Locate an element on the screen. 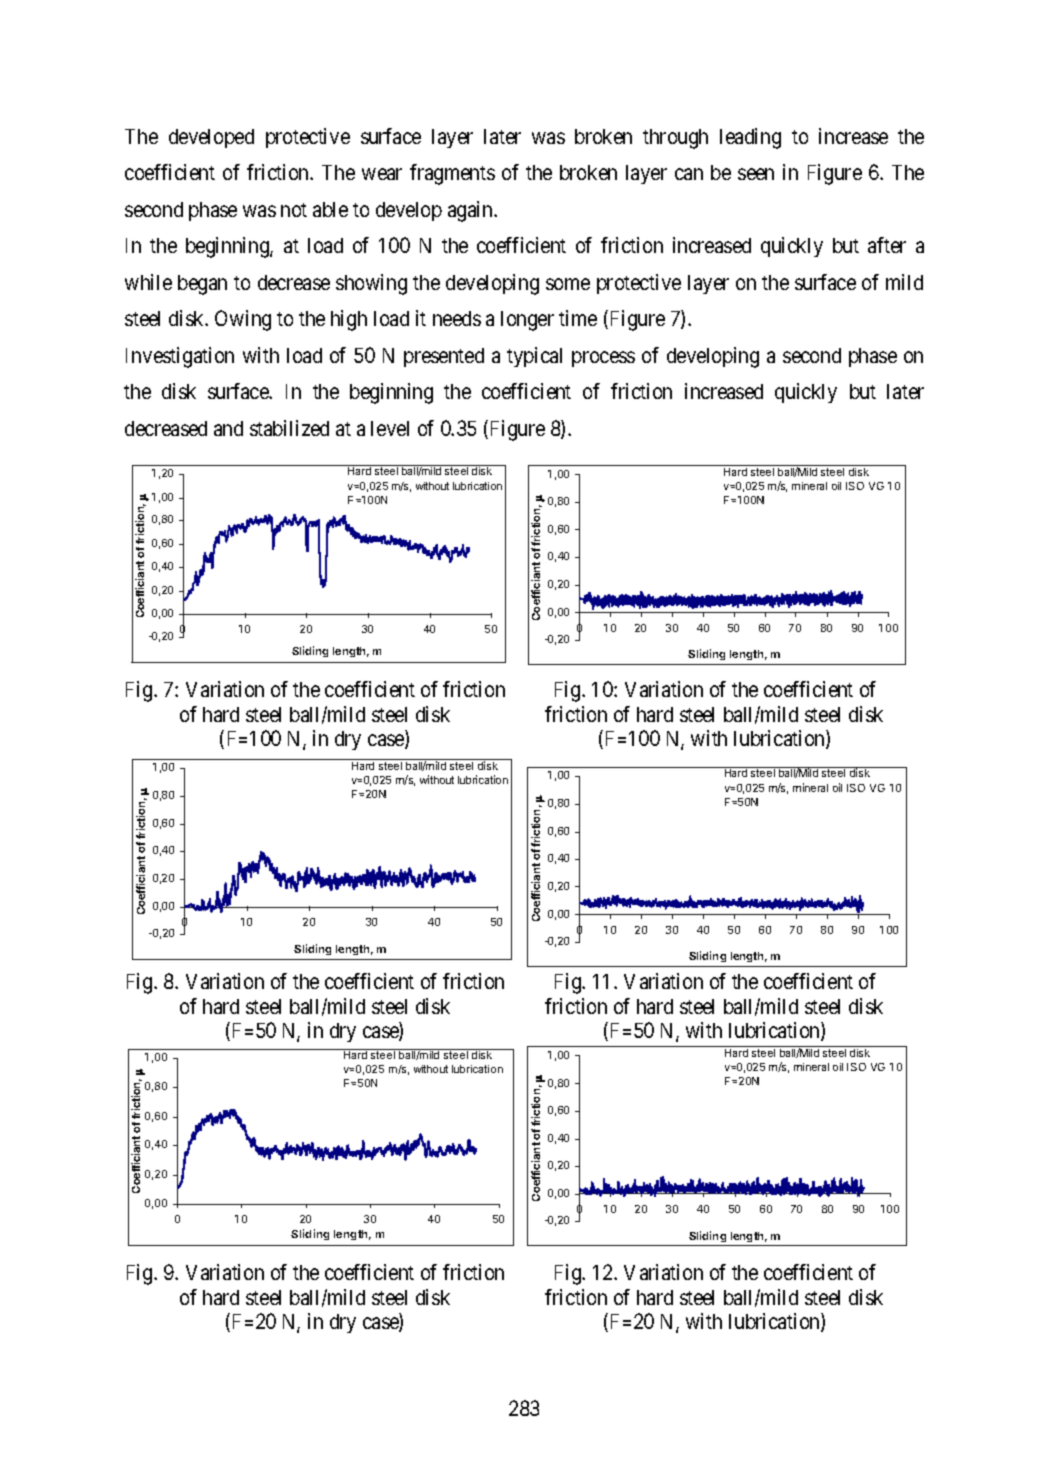 The height and width of the screenshot is (1484, 1049). some is located at coordinates (568, 284).
